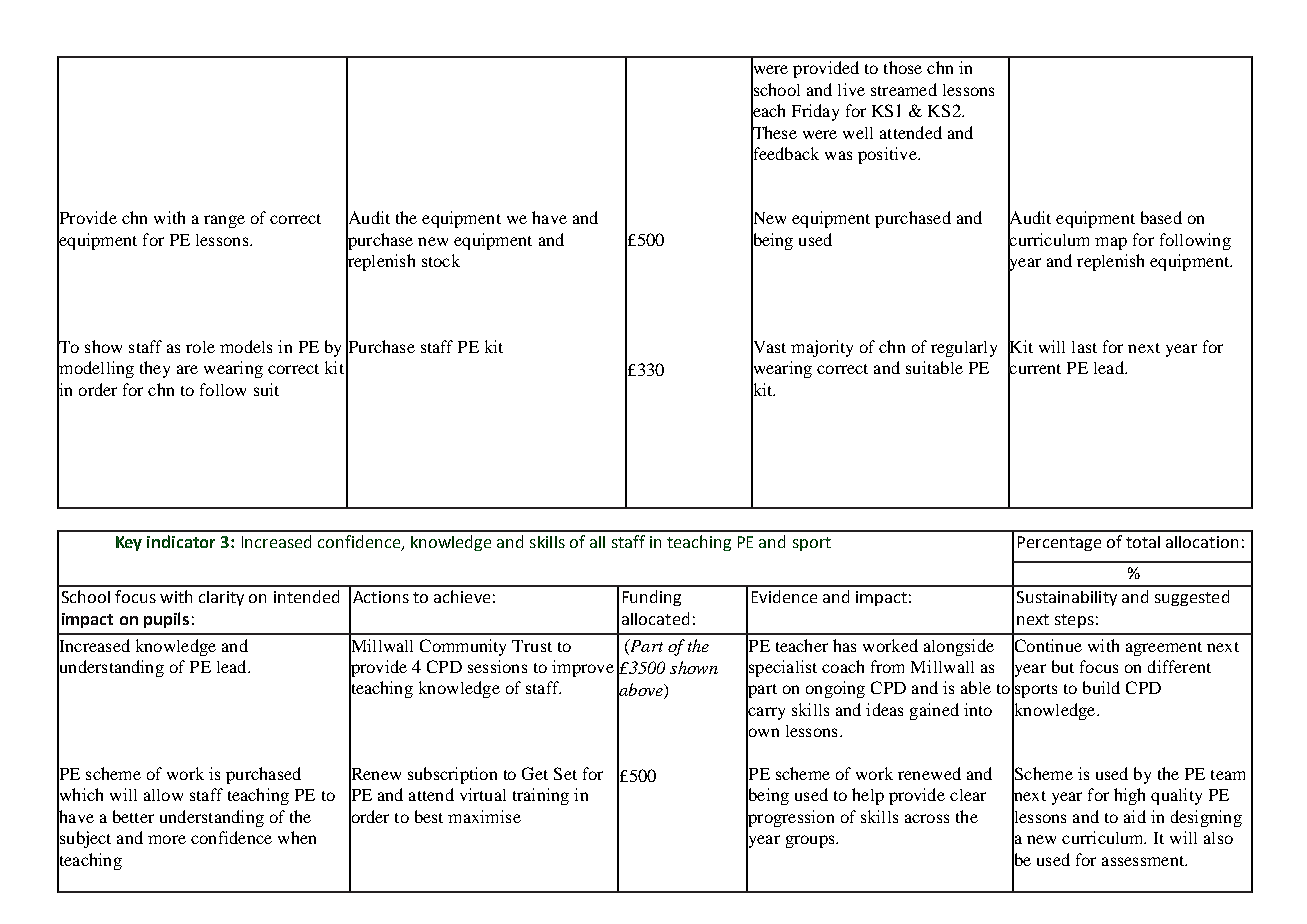  Describe the element at coordinates (811, 841) in the screenshot. I see `groups` at that location.
